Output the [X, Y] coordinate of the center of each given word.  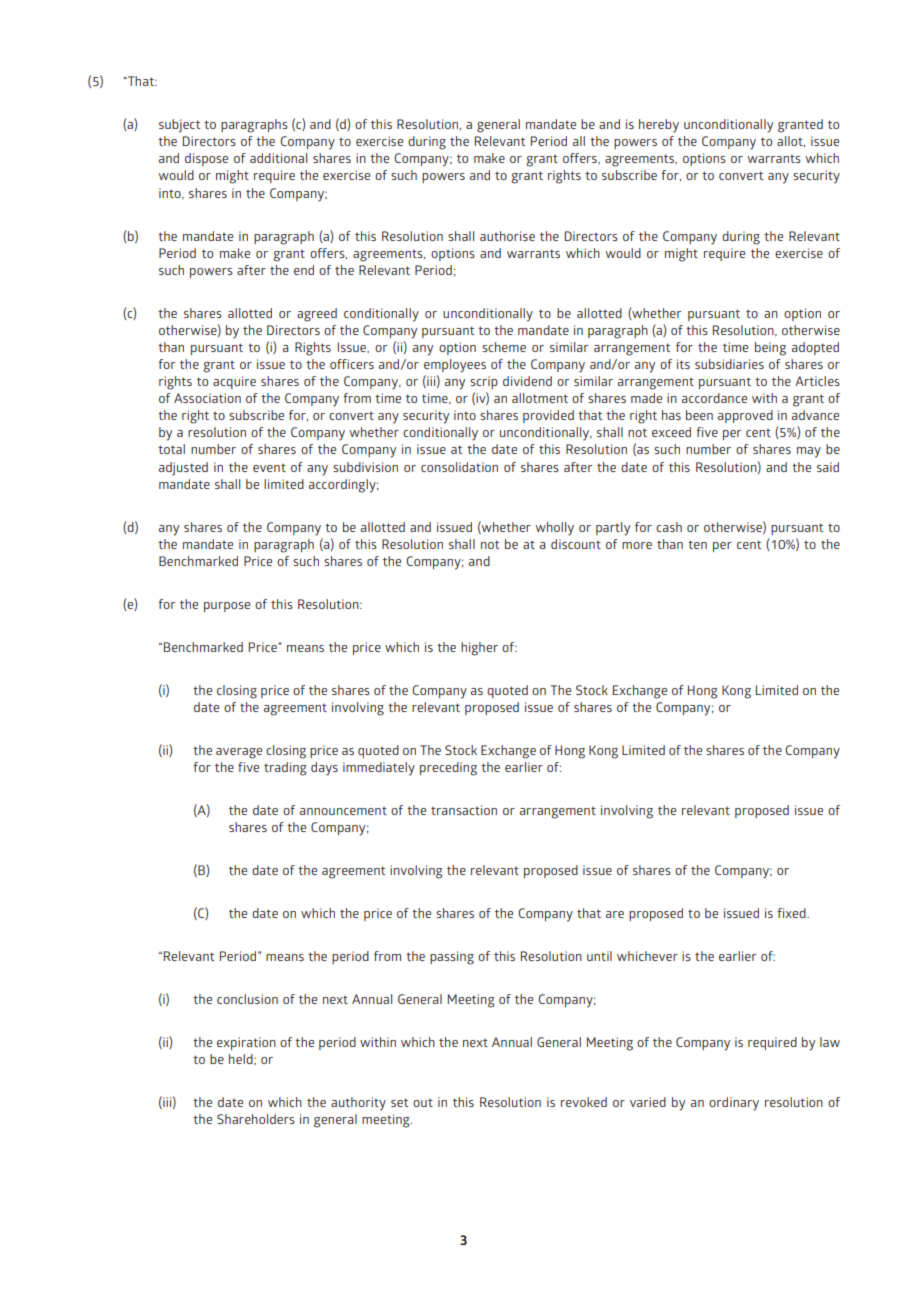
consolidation [459, 467]
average [239, 753]
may [809, 452]
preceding [448, 769]
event [269, 468]
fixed [792, 913]
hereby [659, 126]
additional [278, 158]
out [423, 1103]
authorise [507, 236]
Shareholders [256, 1119]
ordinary [734, 1104]
